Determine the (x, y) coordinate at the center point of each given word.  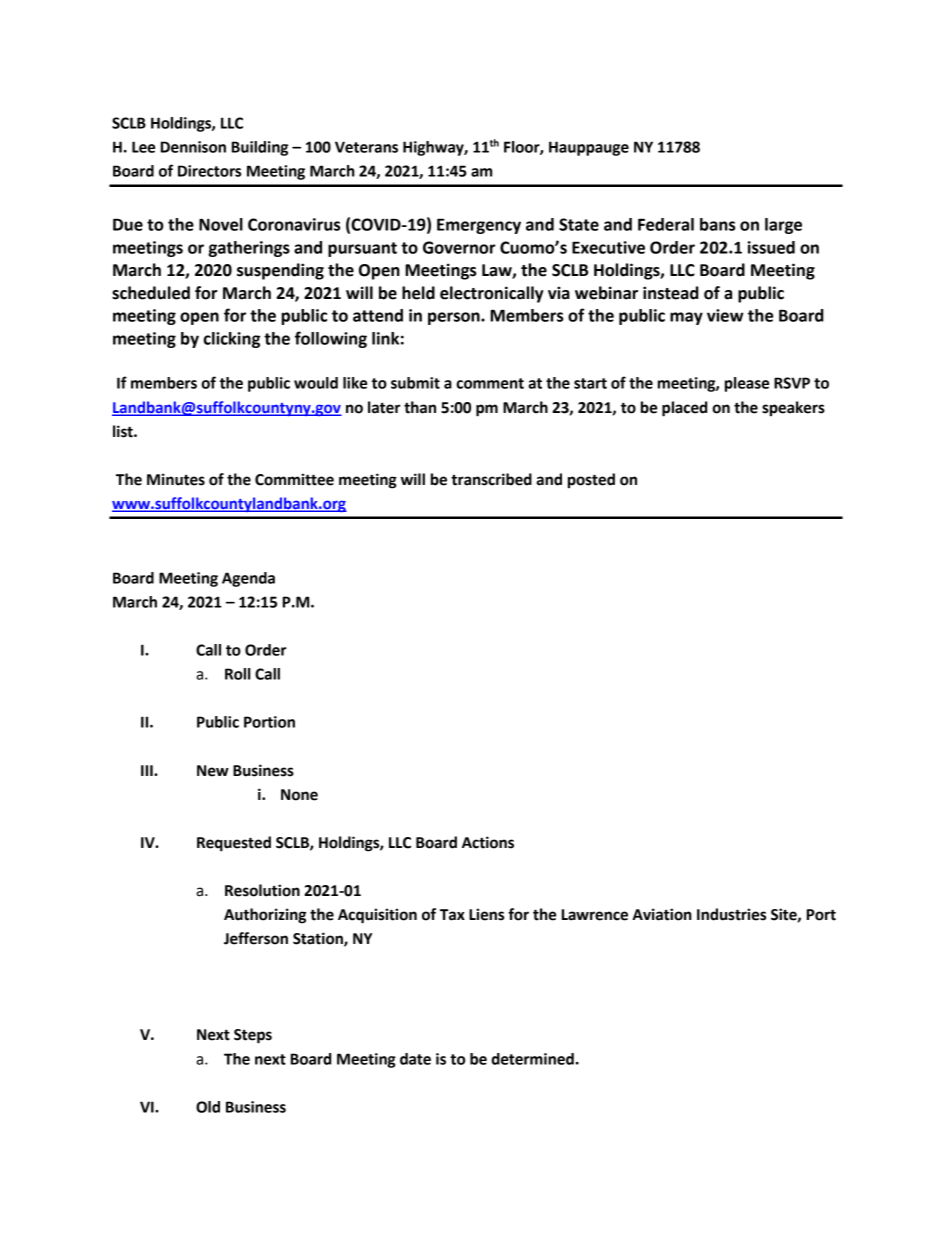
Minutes (176, 479)
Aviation (662, 914)
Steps (253, 1036)
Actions (488, 842)
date (415, 1059)
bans (717, 224)
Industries (731, 914)
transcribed (491, 479)
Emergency (479, 226)
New (213, 771)
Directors (209, 171)
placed (684, 409)
